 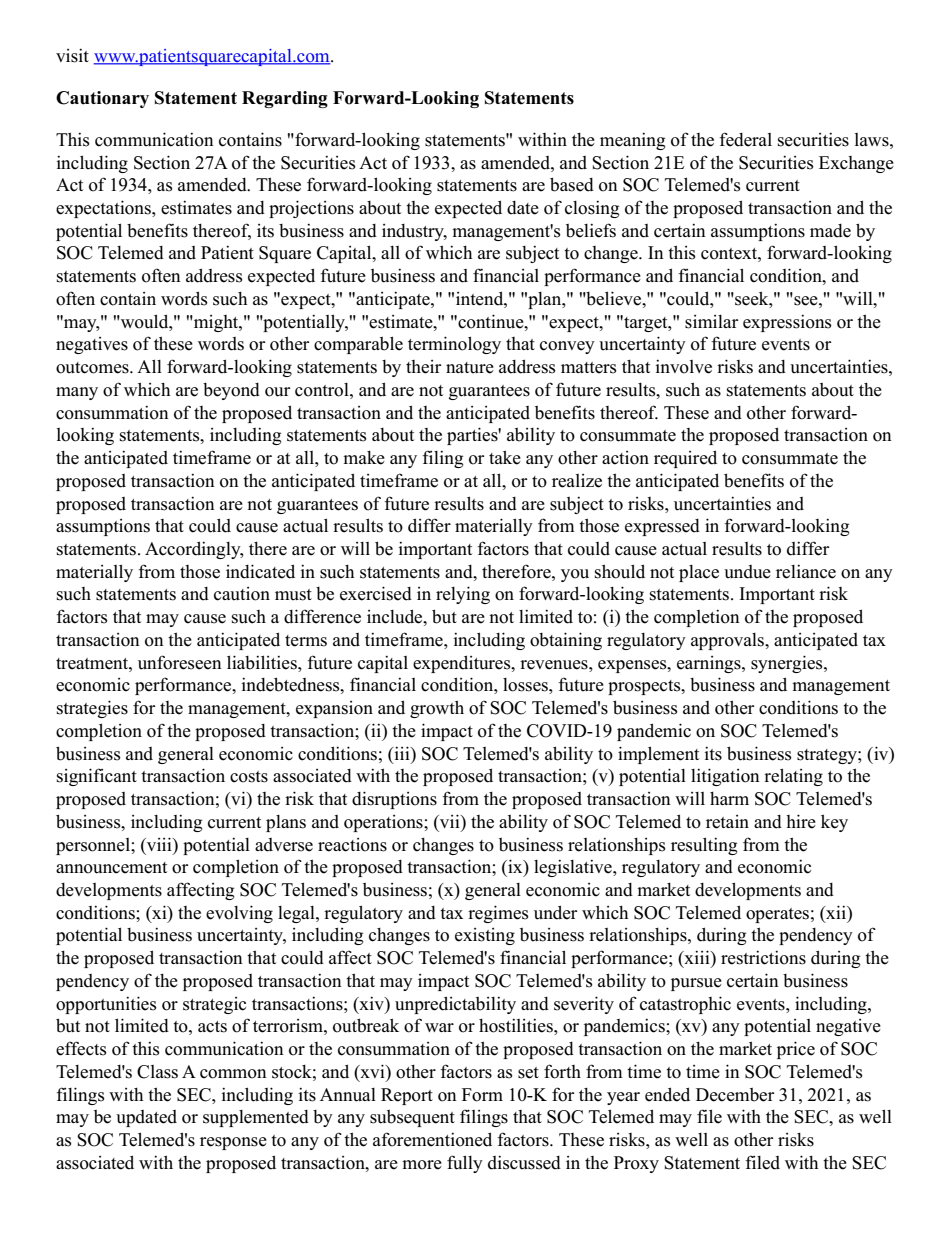 What do you see at coordinates (233, 1143) in the image?
I see `response` at bounding box center [233, 1143].
